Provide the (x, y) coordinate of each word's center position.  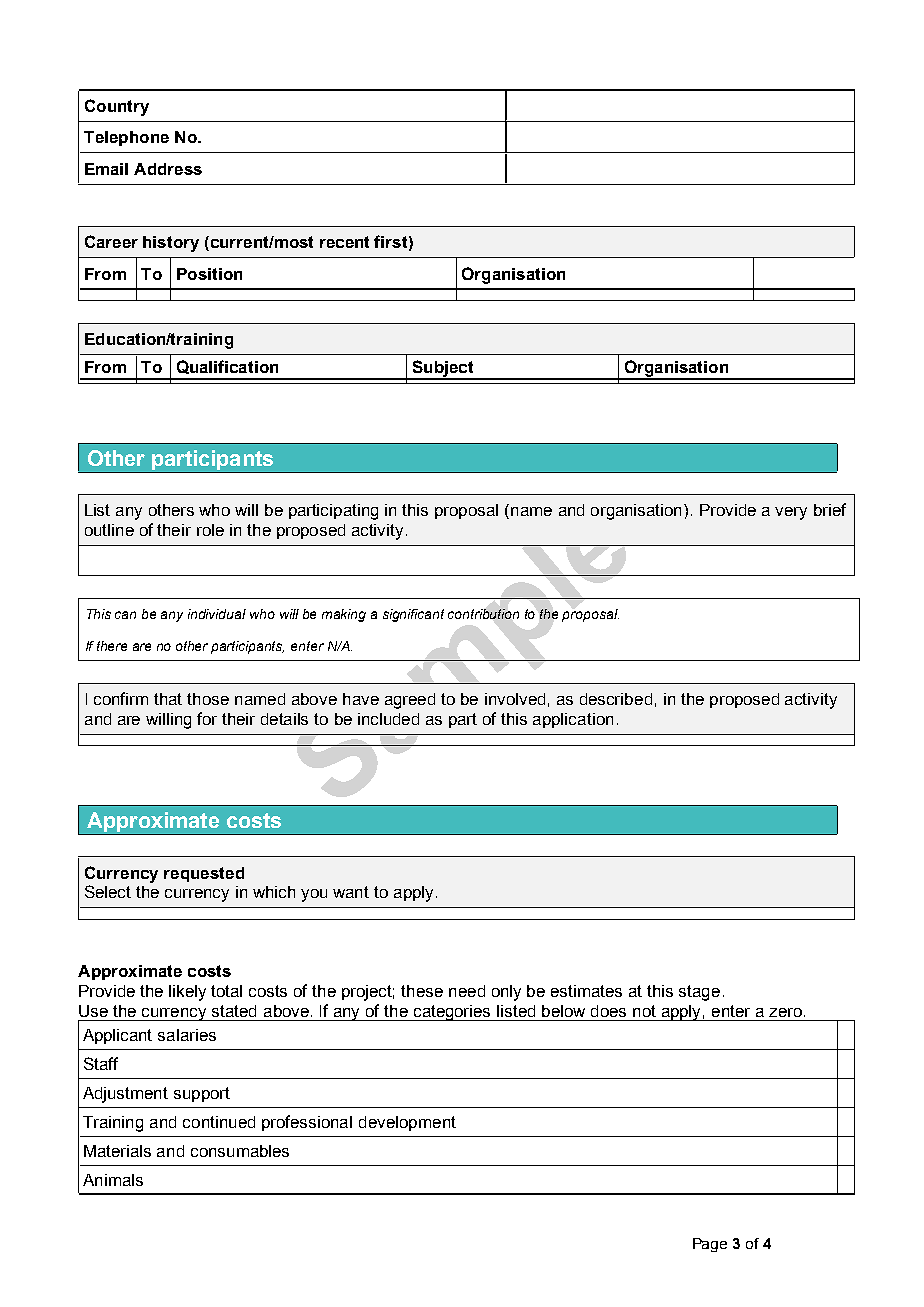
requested (204, 874)
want (351, 892)
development (407, 1123)
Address (168, 169)
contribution (483, 614)
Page (710, 1245)
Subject (443, 369)
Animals (113, 1180)
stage (699, 993)
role (210, 530)
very (791, 513)
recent (344, 242)
